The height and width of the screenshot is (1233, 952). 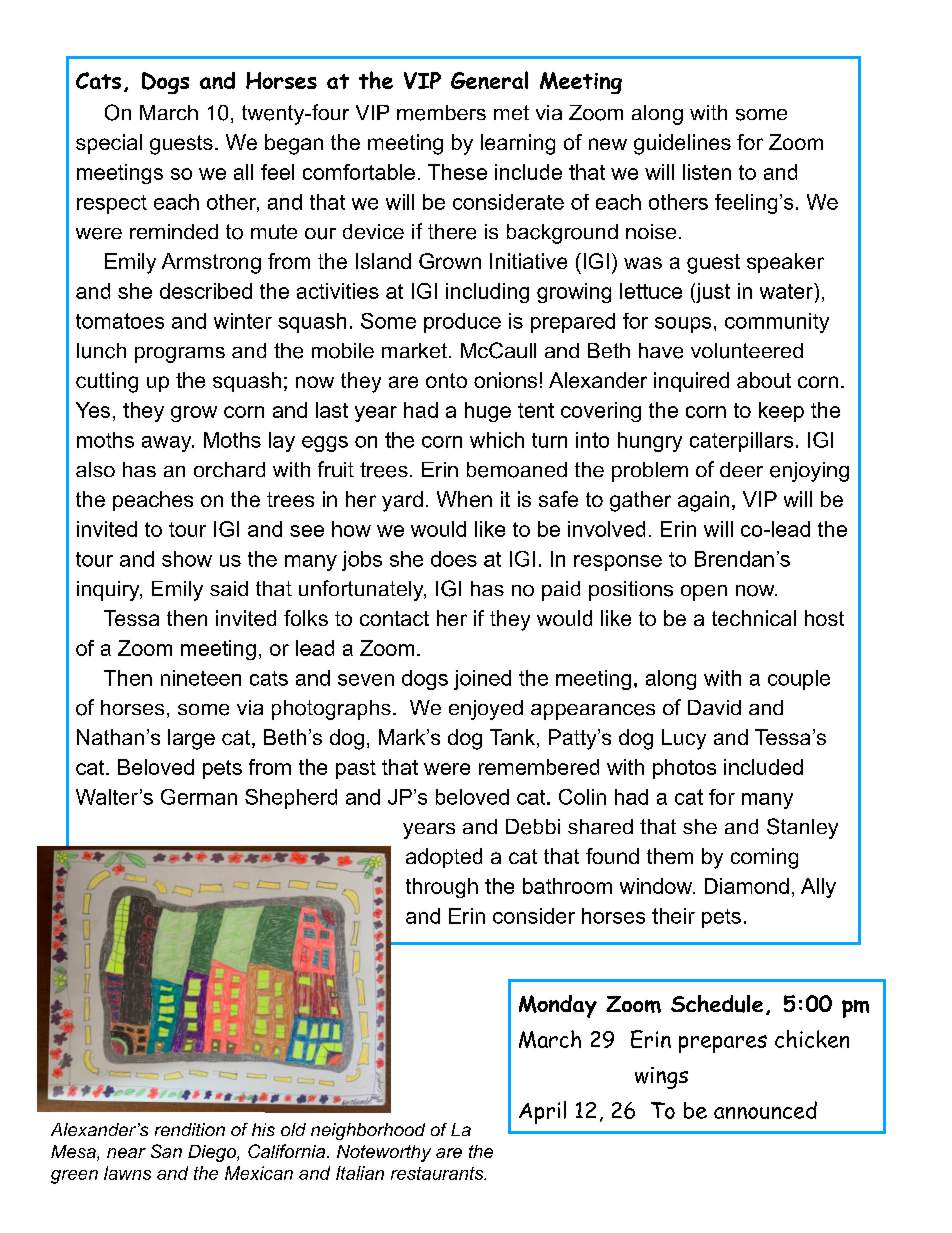 I want to click on San, so click(x=166, y=1151).
